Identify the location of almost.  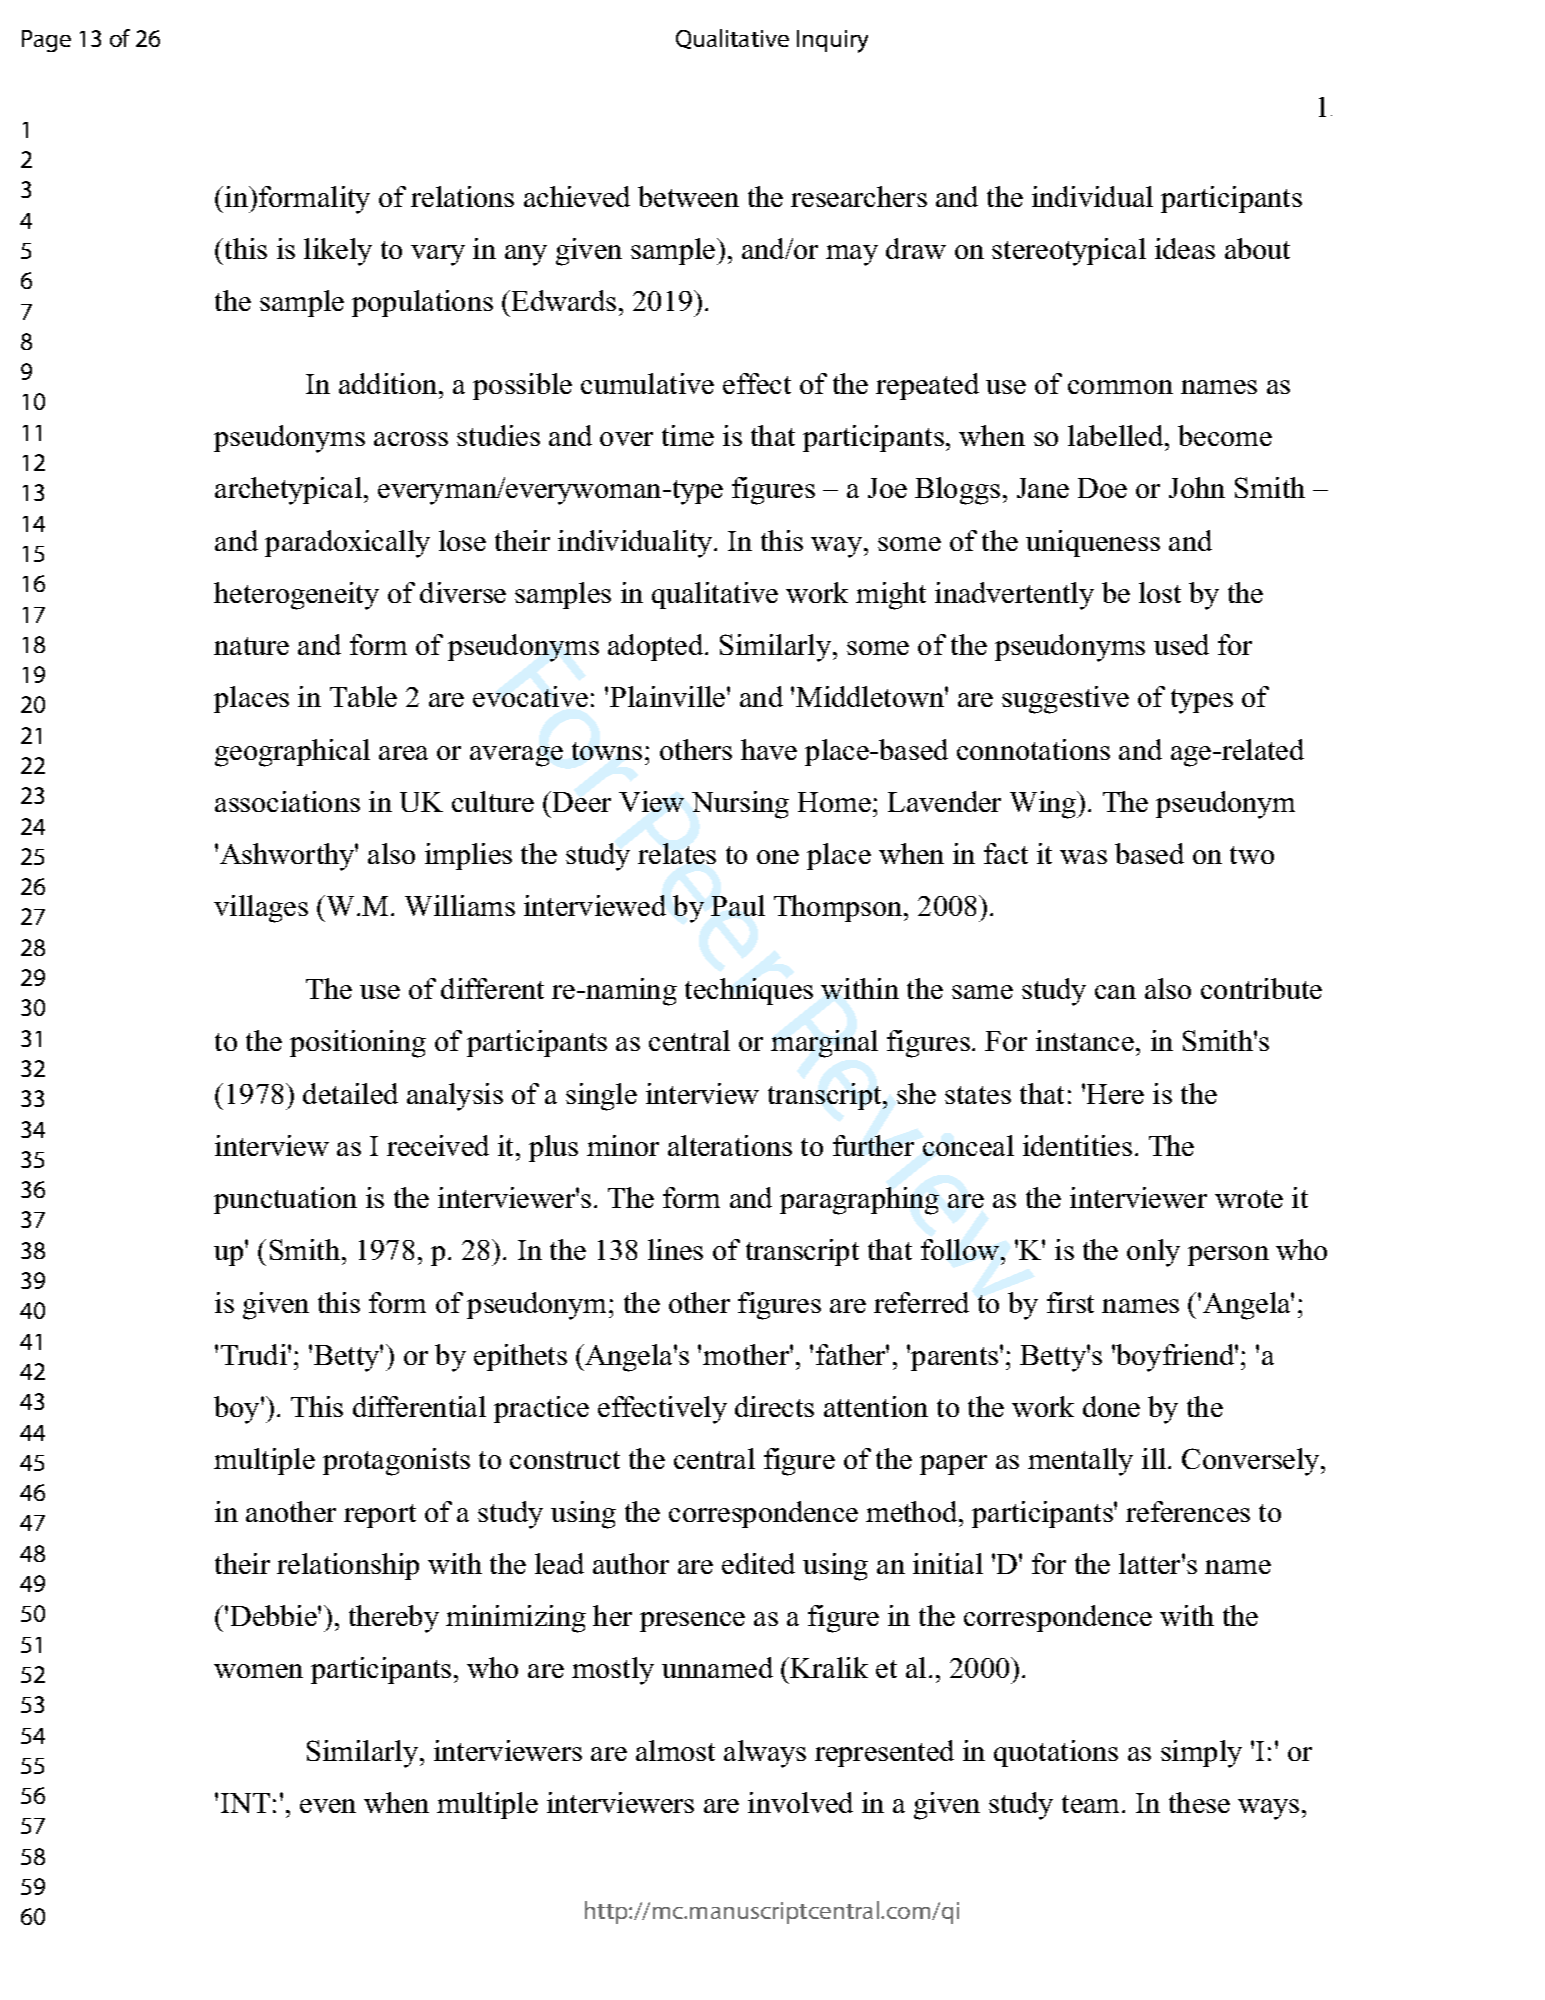
(675, 1750).
